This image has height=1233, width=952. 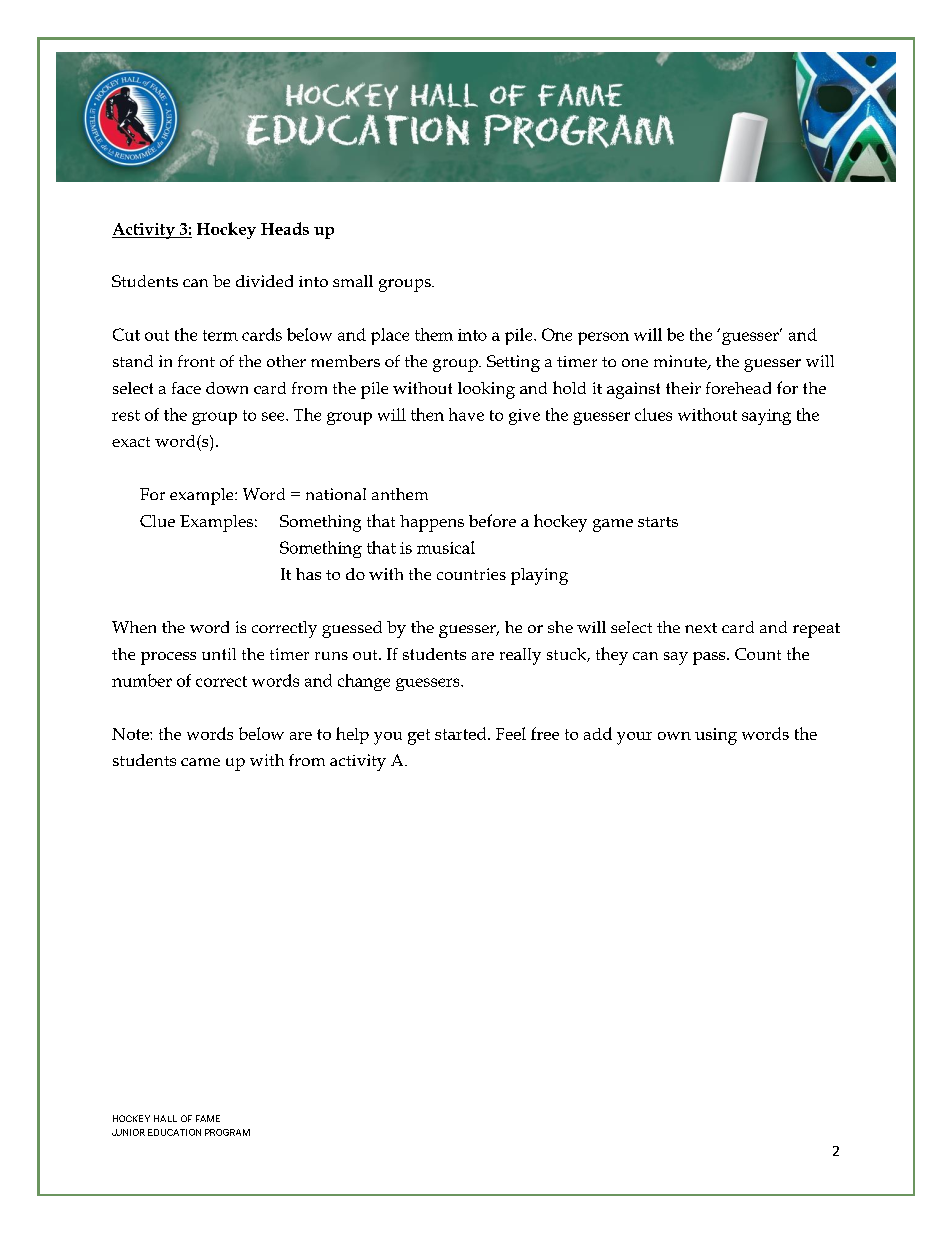 What do you see at coordinates (131, 442) in the image?
I see `exact` at bounding box center [131, 442].
